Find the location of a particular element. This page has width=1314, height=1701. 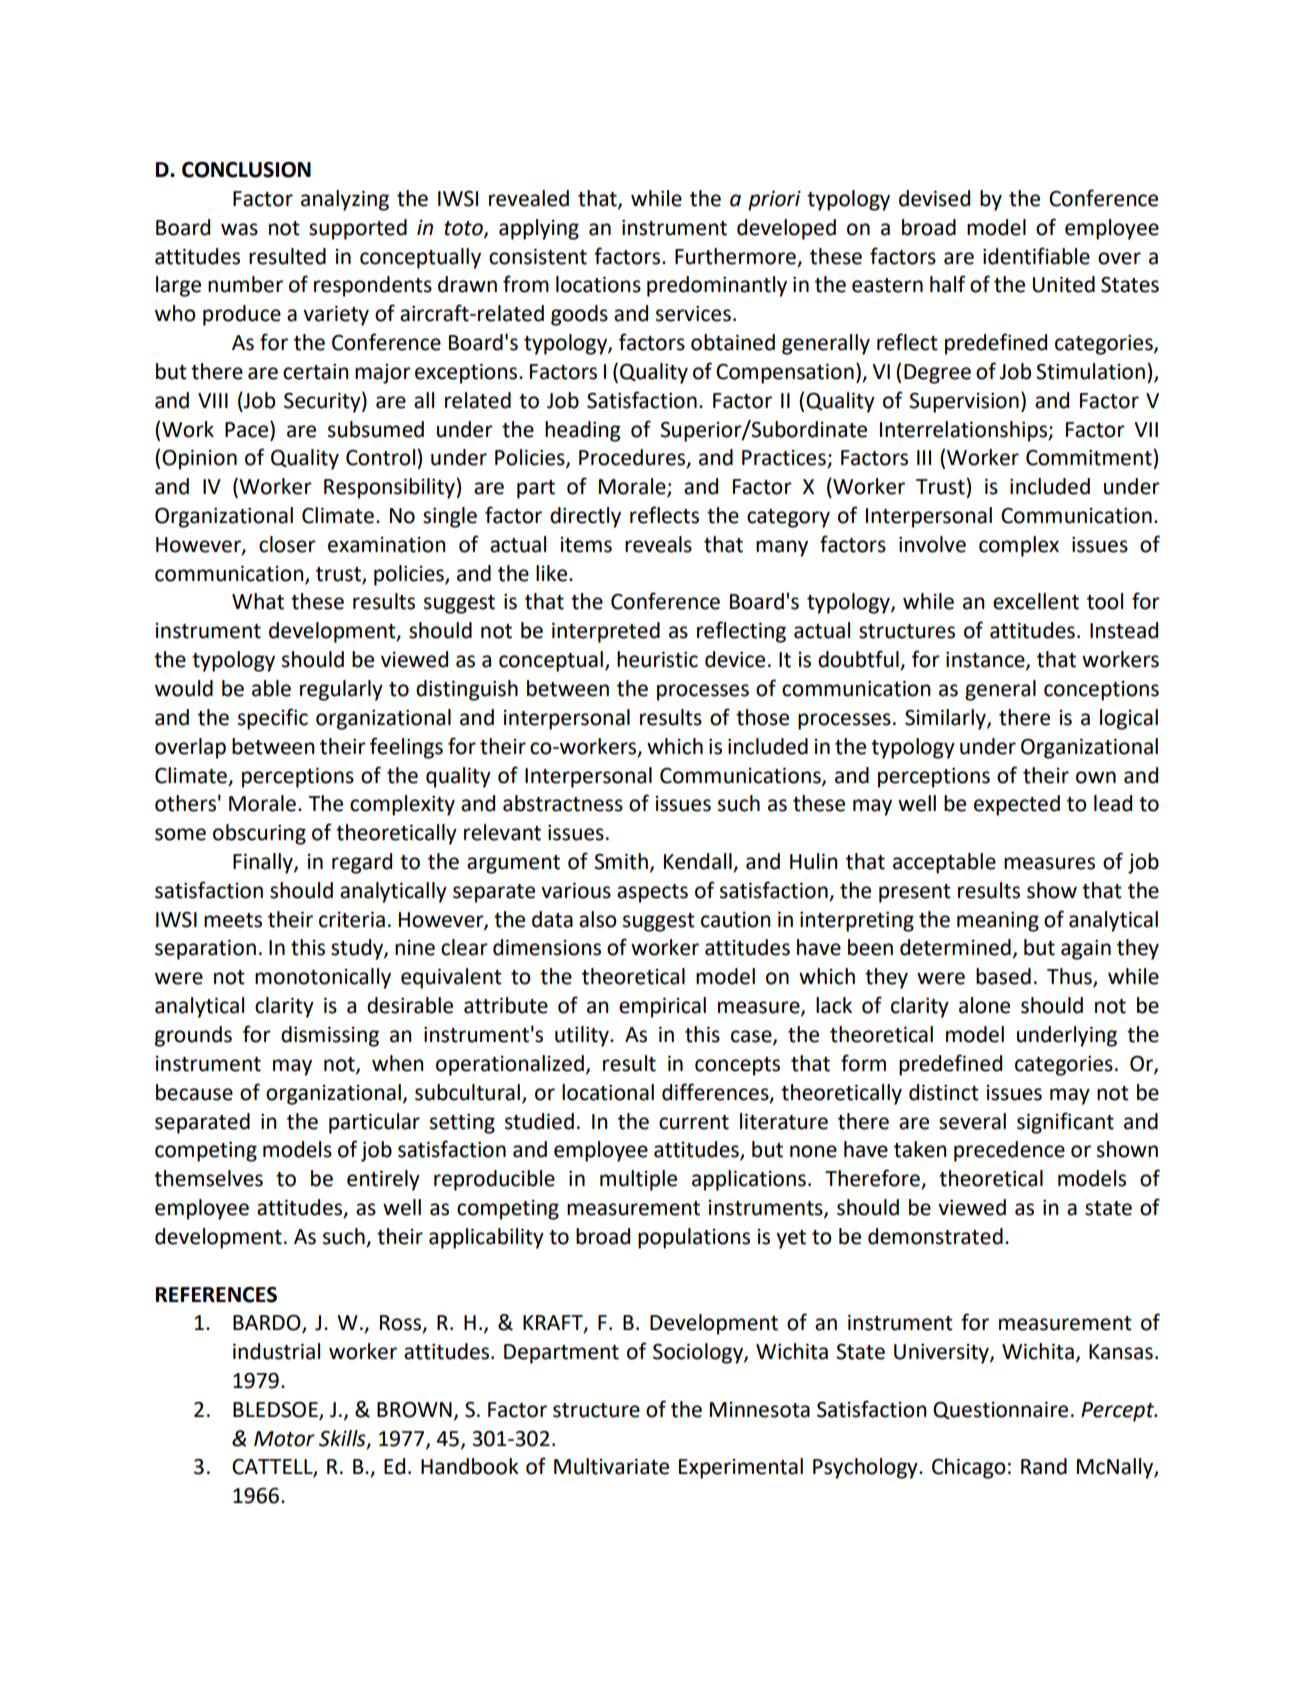

Smith is located at coordinates (621, 861).
